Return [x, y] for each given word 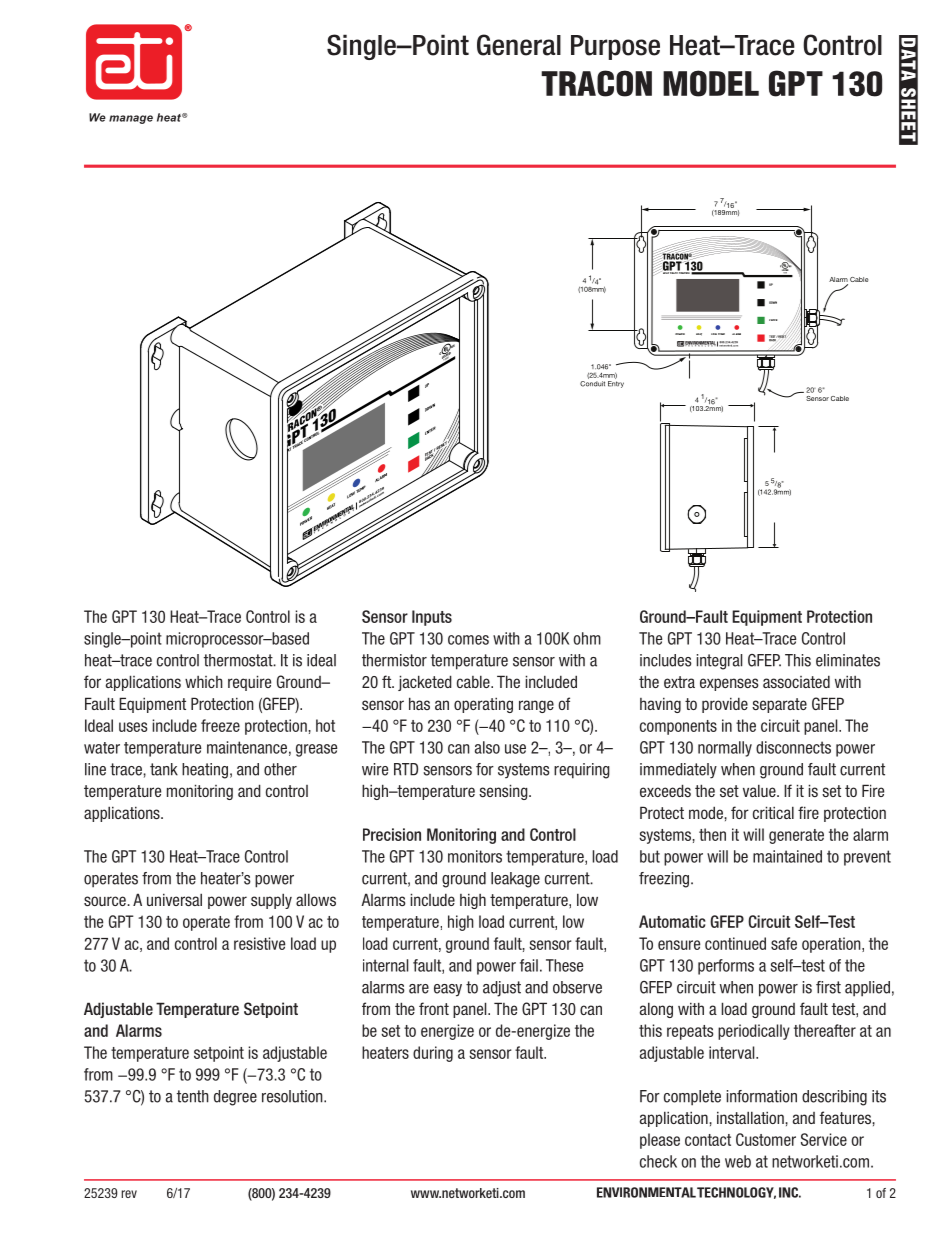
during [433, 1054]
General [519, 45]
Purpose [615, 47]
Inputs [432, 618]
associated [796, 681]
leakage [515, 880]
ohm [587, 638]
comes [468, 640]
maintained [787, 856]
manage [131, 119]
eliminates [848, 660]
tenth [193, 1096]
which [204, 682]
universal [174, 899]
